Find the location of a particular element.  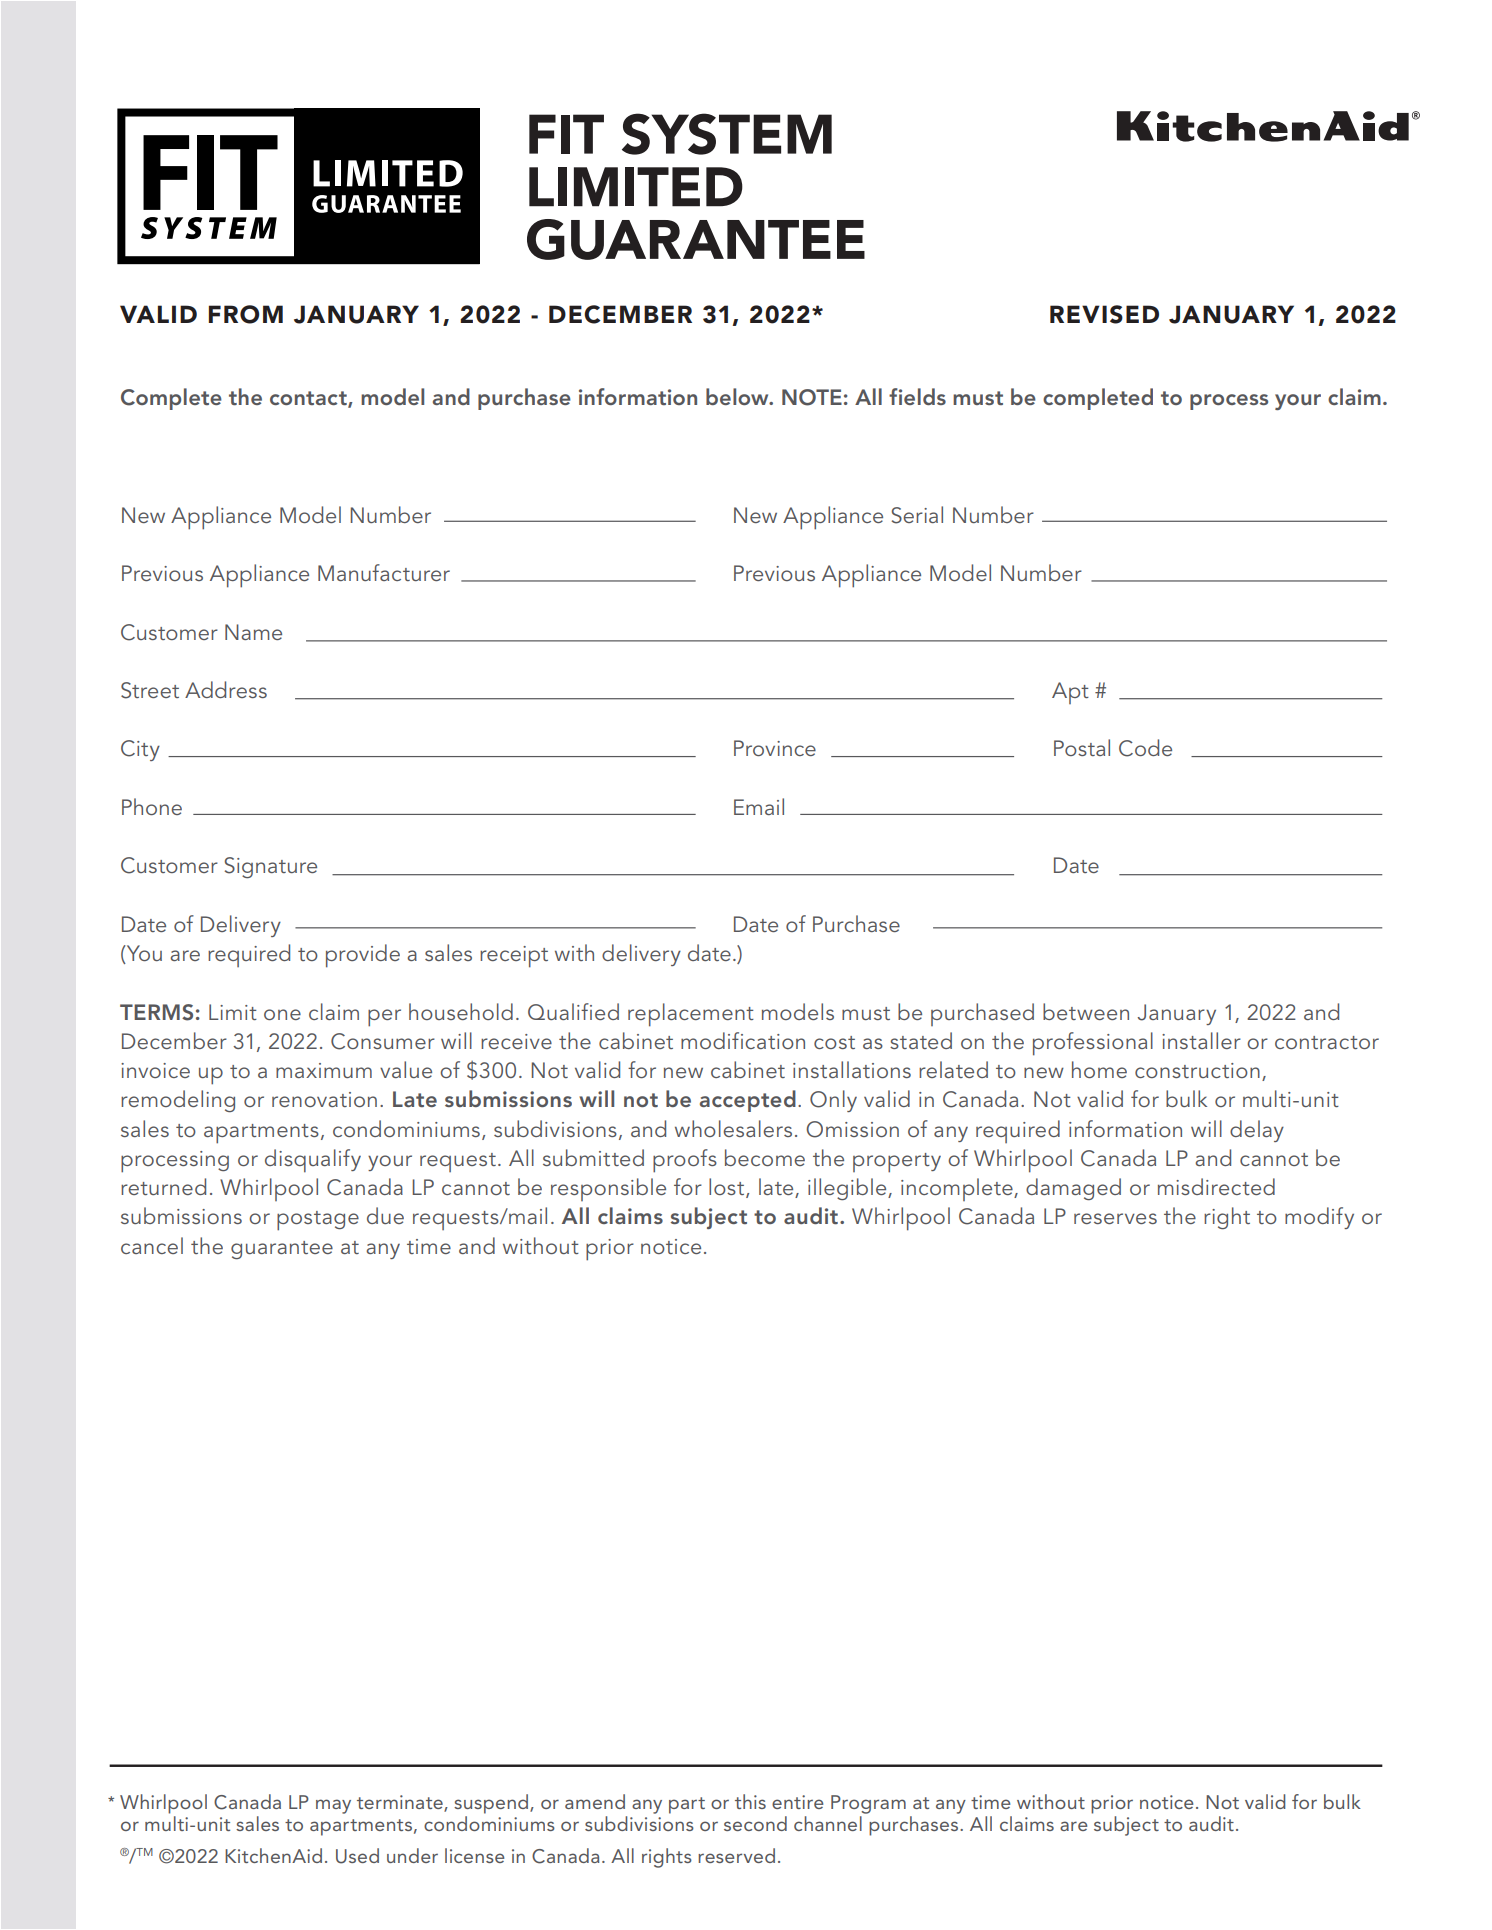

provide is located at coordinates (363, 956).
